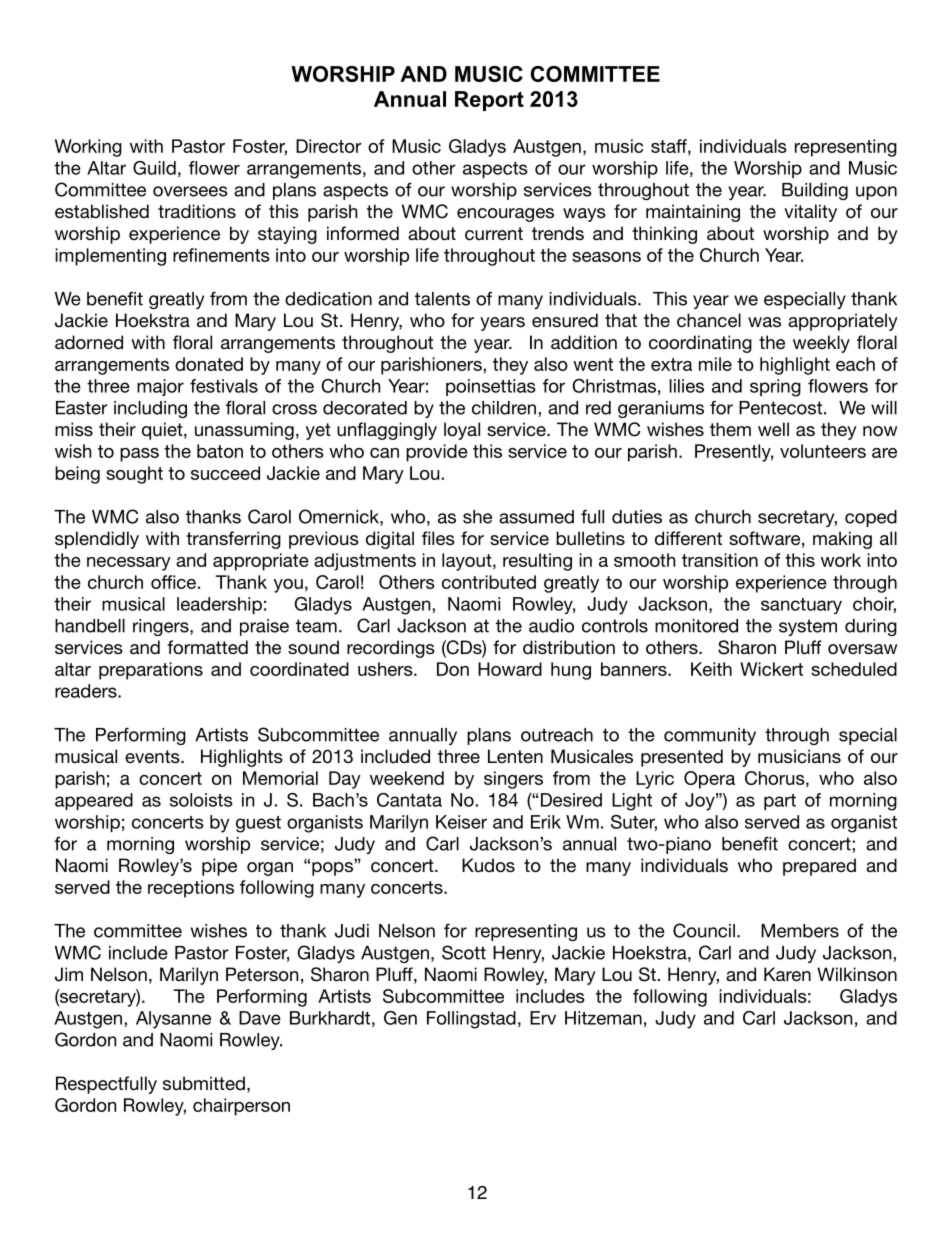  I want to click on sanctuary, so click(801, 606).
